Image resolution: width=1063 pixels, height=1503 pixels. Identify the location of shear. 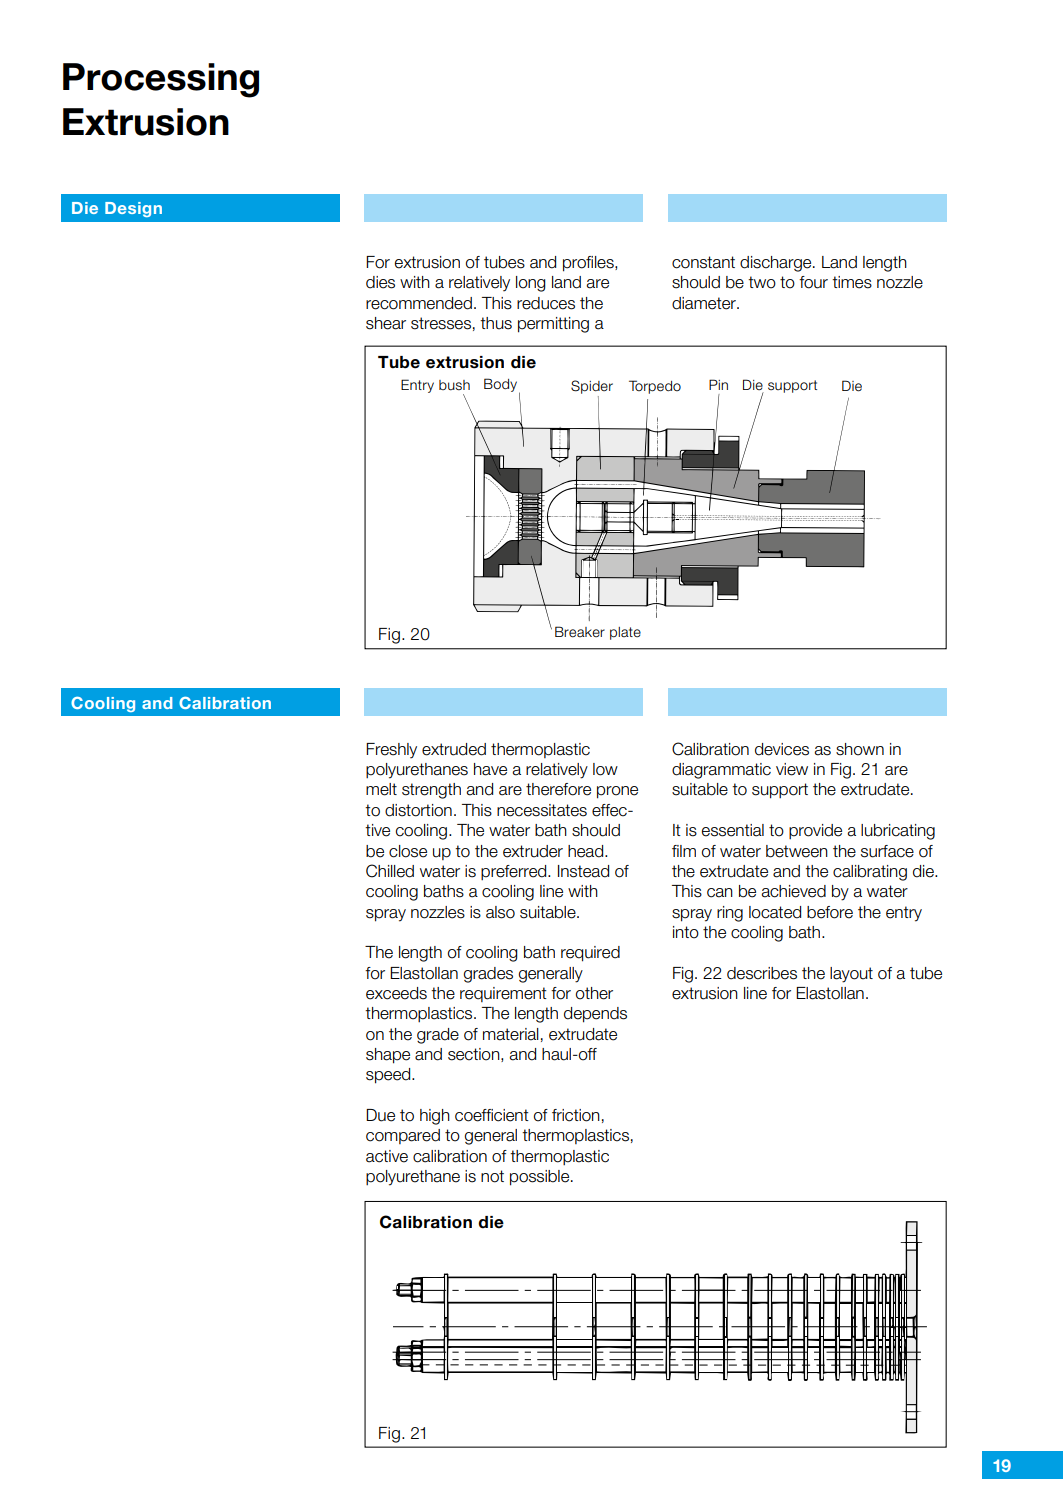
(386, 323).
